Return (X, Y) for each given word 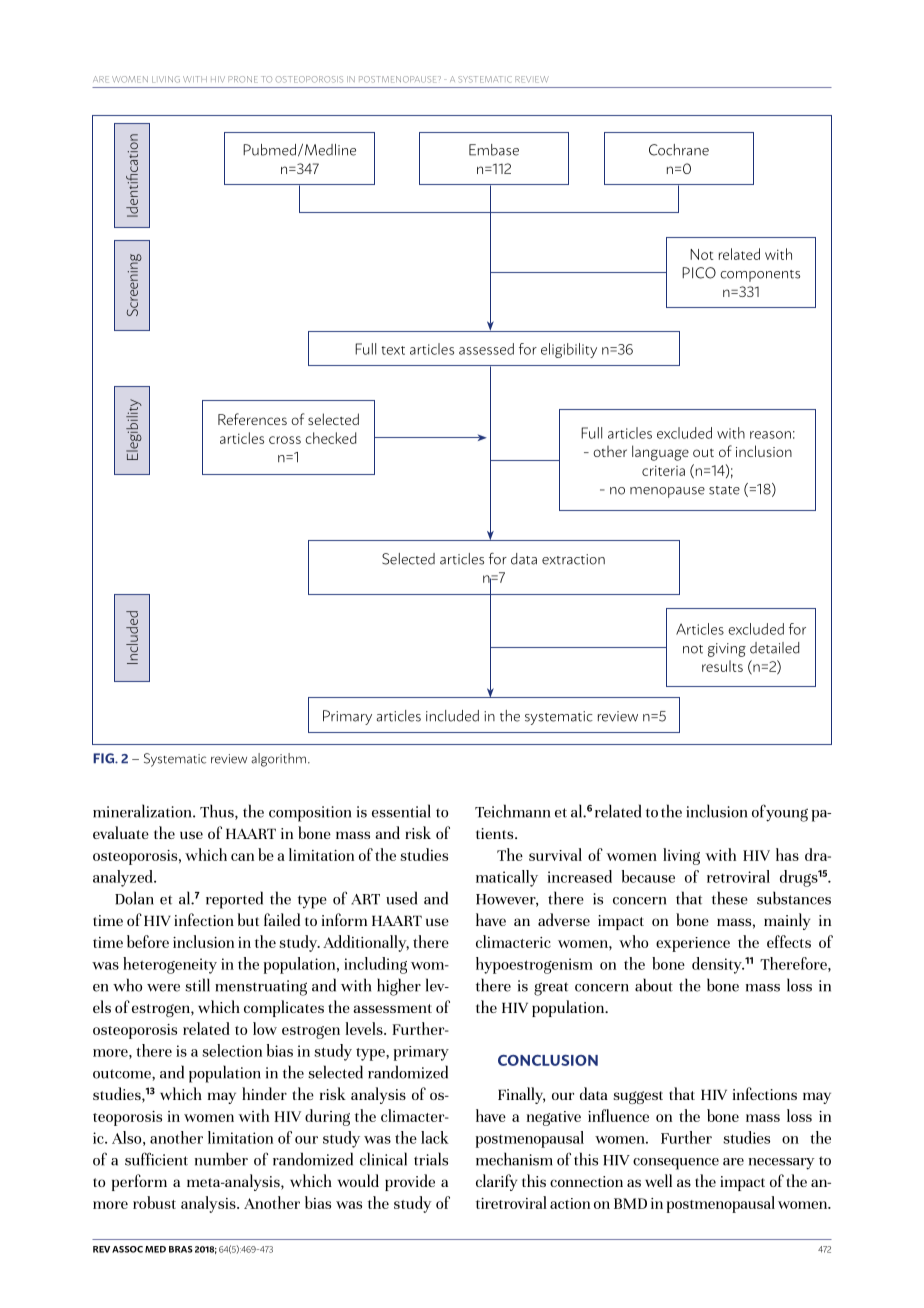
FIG (104, 758)
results (722, 666)
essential (401, 811)
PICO (699, 273)
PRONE (243, 79)
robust (154, 1202)
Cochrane (679, 150)
